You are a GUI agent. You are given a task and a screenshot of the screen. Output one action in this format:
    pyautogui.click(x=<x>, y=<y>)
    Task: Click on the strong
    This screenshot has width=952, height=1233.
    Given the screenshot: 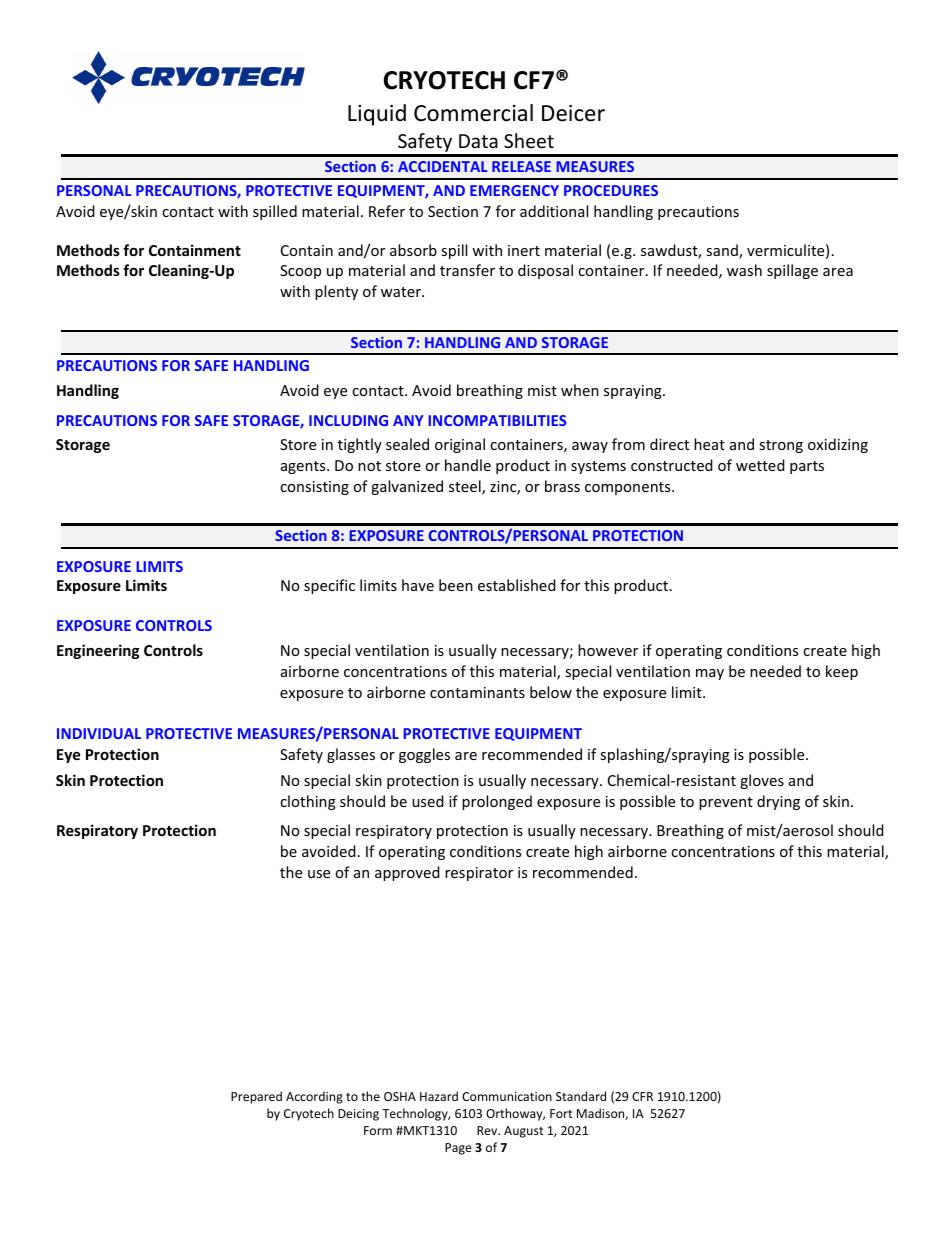 What is the action you would take?
    pyautogui.click(x=781, y=446)
